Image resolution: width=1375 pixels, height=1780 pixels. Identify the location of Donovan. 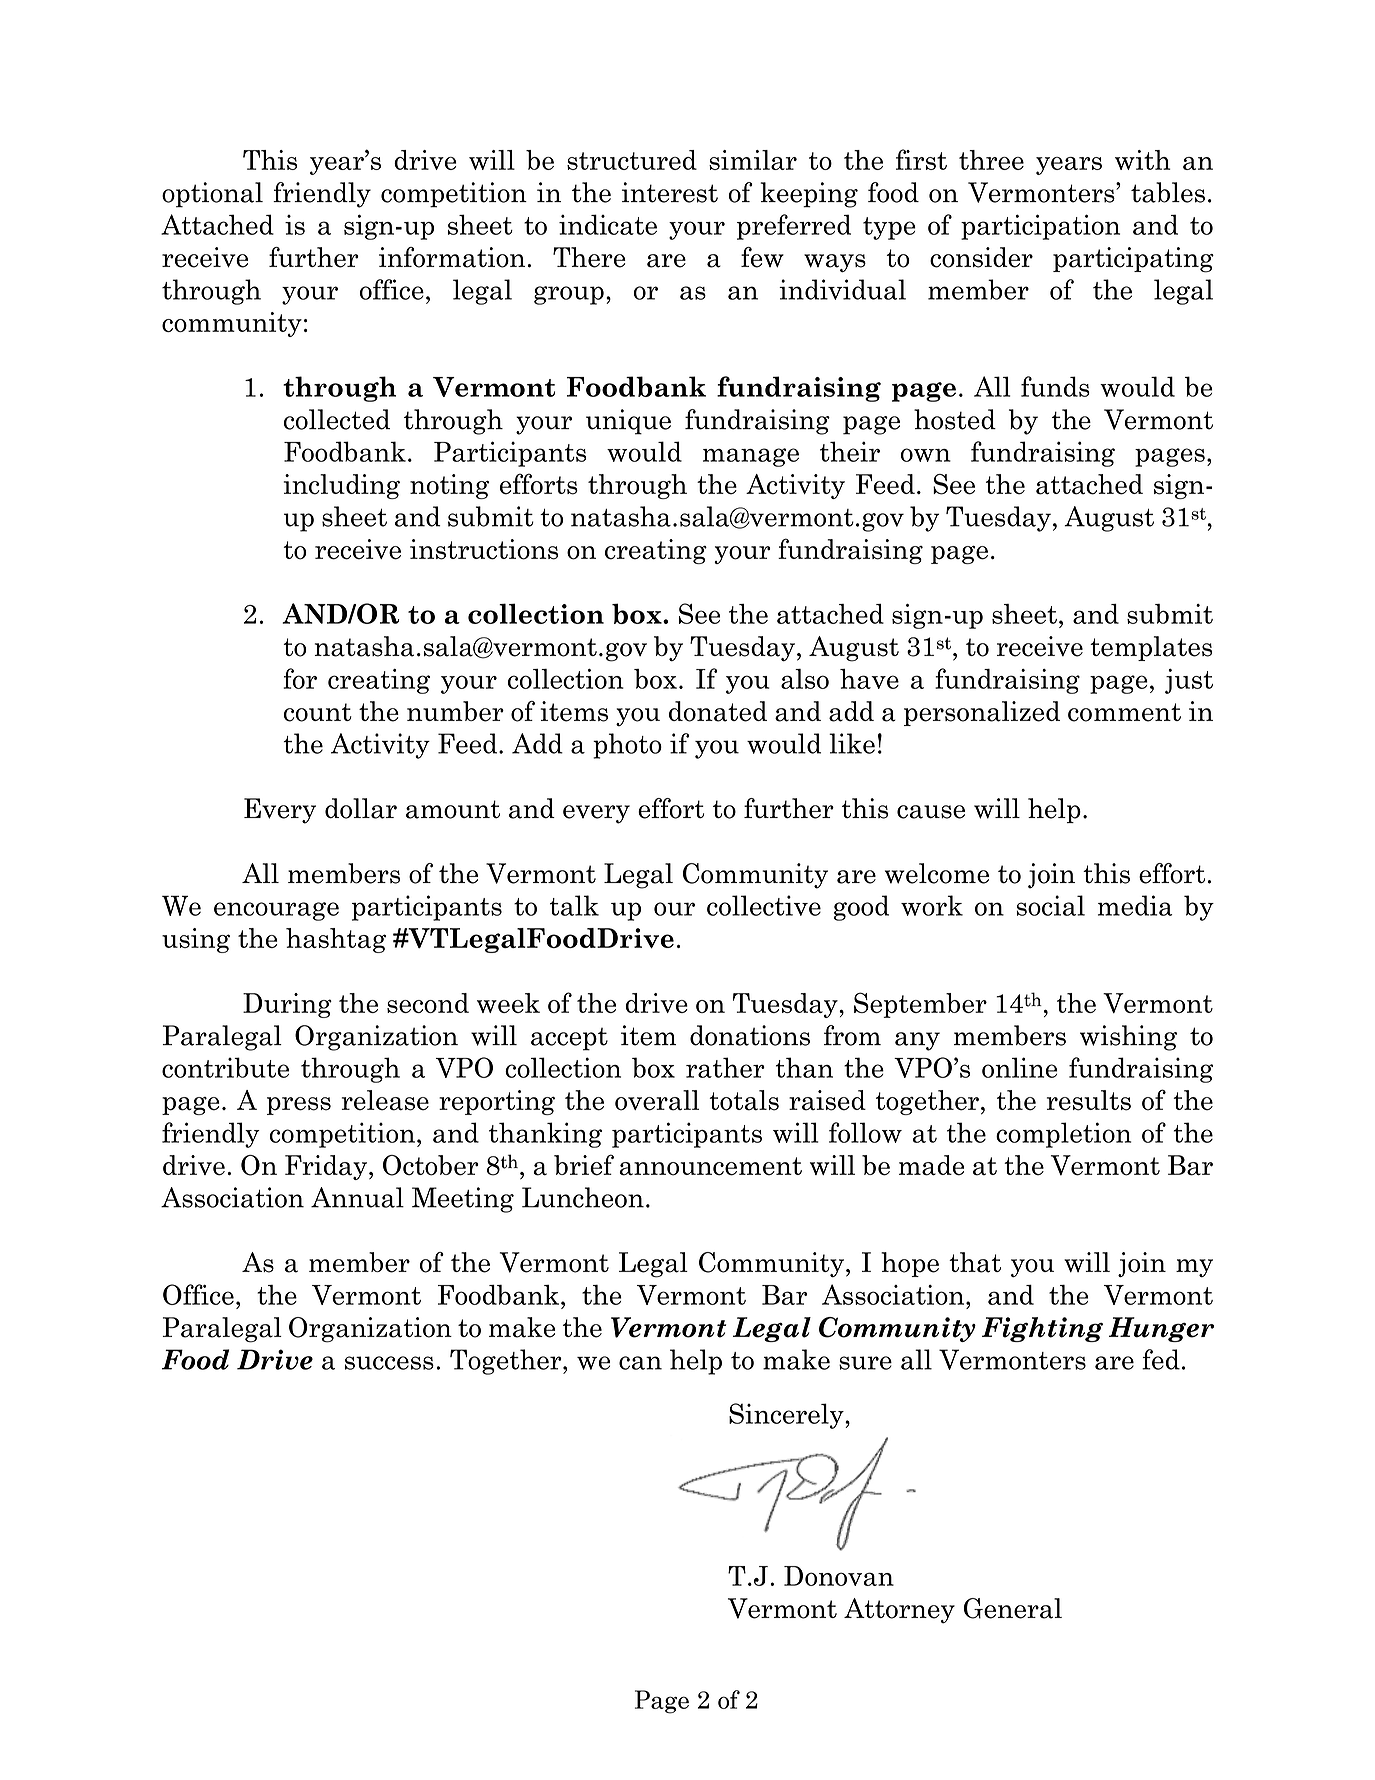
(839, 1576).
